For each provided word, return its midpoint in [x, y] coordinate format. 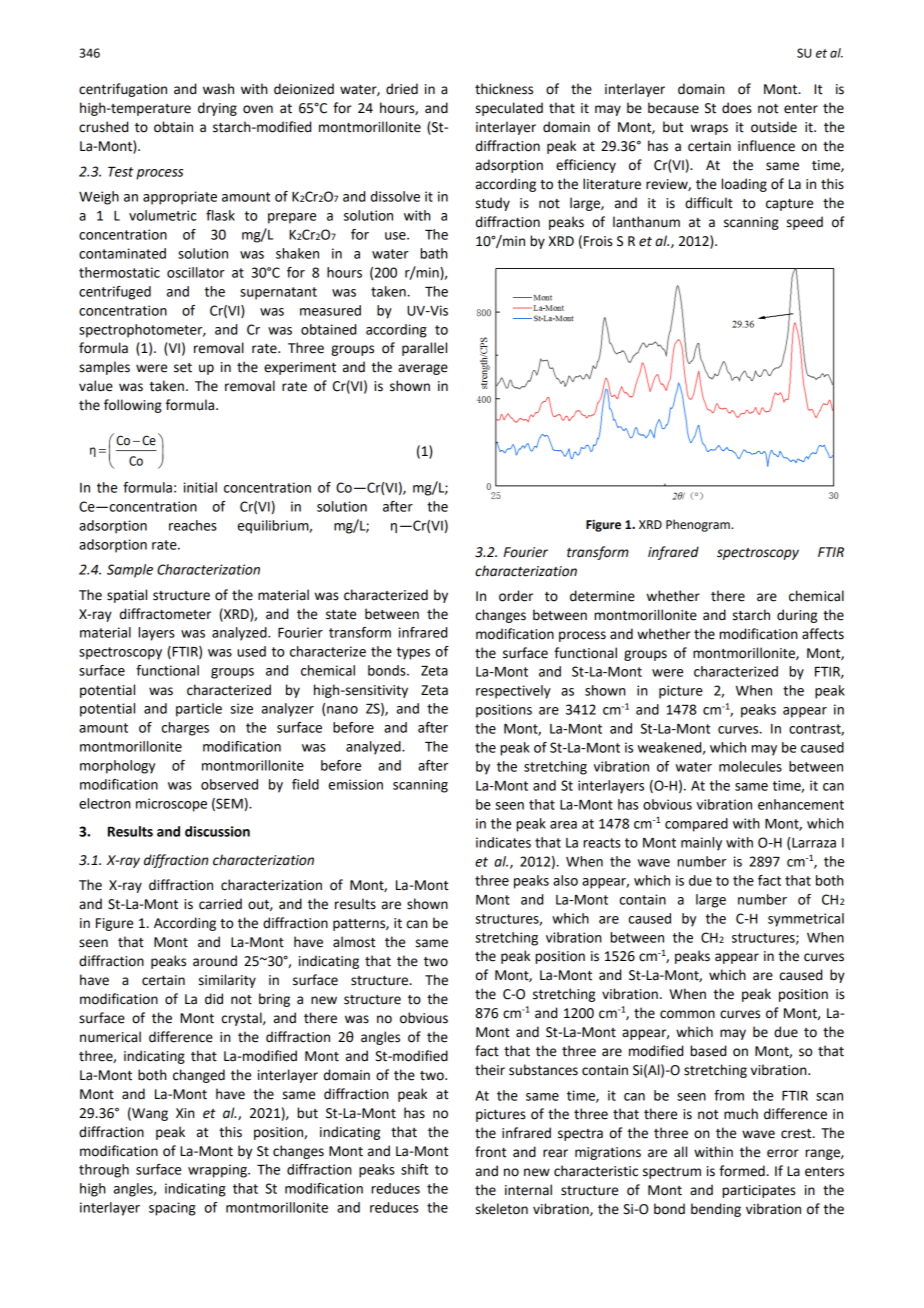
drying [217, 109]
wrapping [218, 1171]
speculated [509, 109]
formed [742, 1171]
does [737, 108]
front [490, 1152]
